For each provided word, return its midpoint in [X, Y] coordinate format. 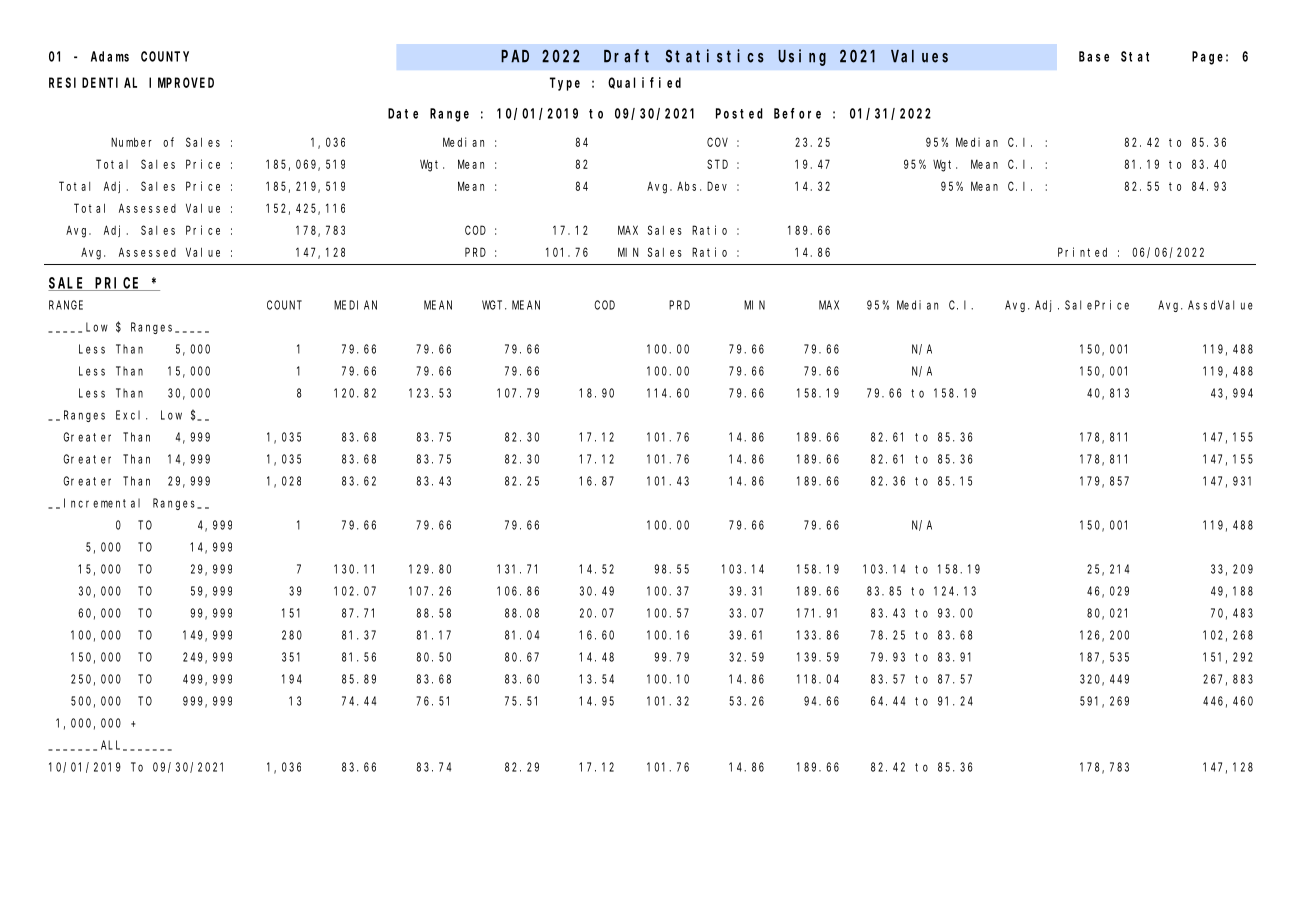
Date [403, 113]
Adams [110, 56]
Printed [1082, 252]
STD [717, 164]
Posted [739, 113]
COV [717, 142]
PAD [515, 56]
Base [1094, 56]
